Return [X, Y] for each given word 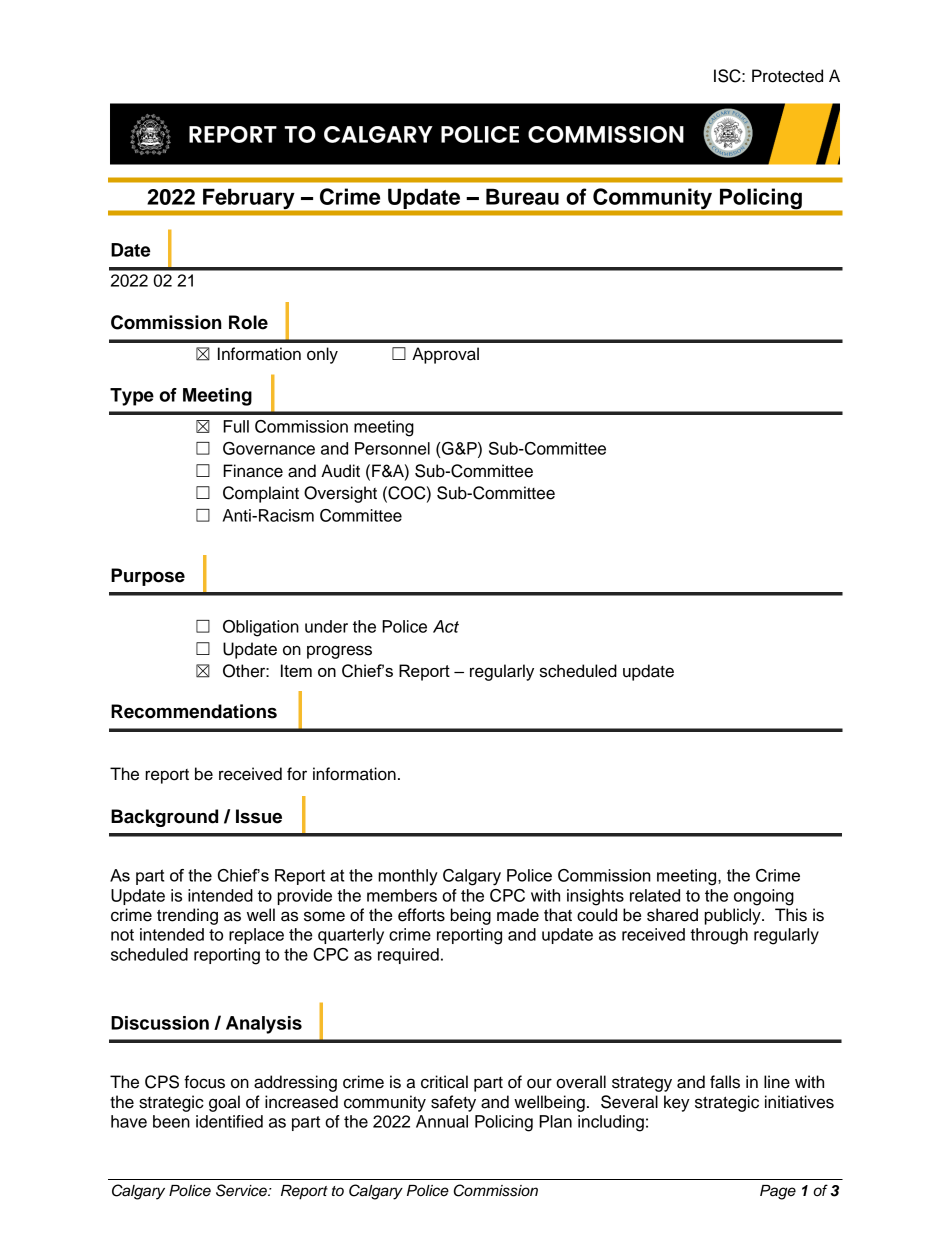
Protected [787, 76]
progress [339, 652]
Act [446, 626]
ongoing [764, 897]
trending [187, 916]
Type [132, 397]
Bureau [522, 196]
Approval [445, 355]
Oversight [340, 494]
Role [248, 322]
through [719, 936]
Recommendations [194, 711]
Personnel [392, 448]
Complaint [261, 494]
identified [229, 1121]
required [408, 956]
